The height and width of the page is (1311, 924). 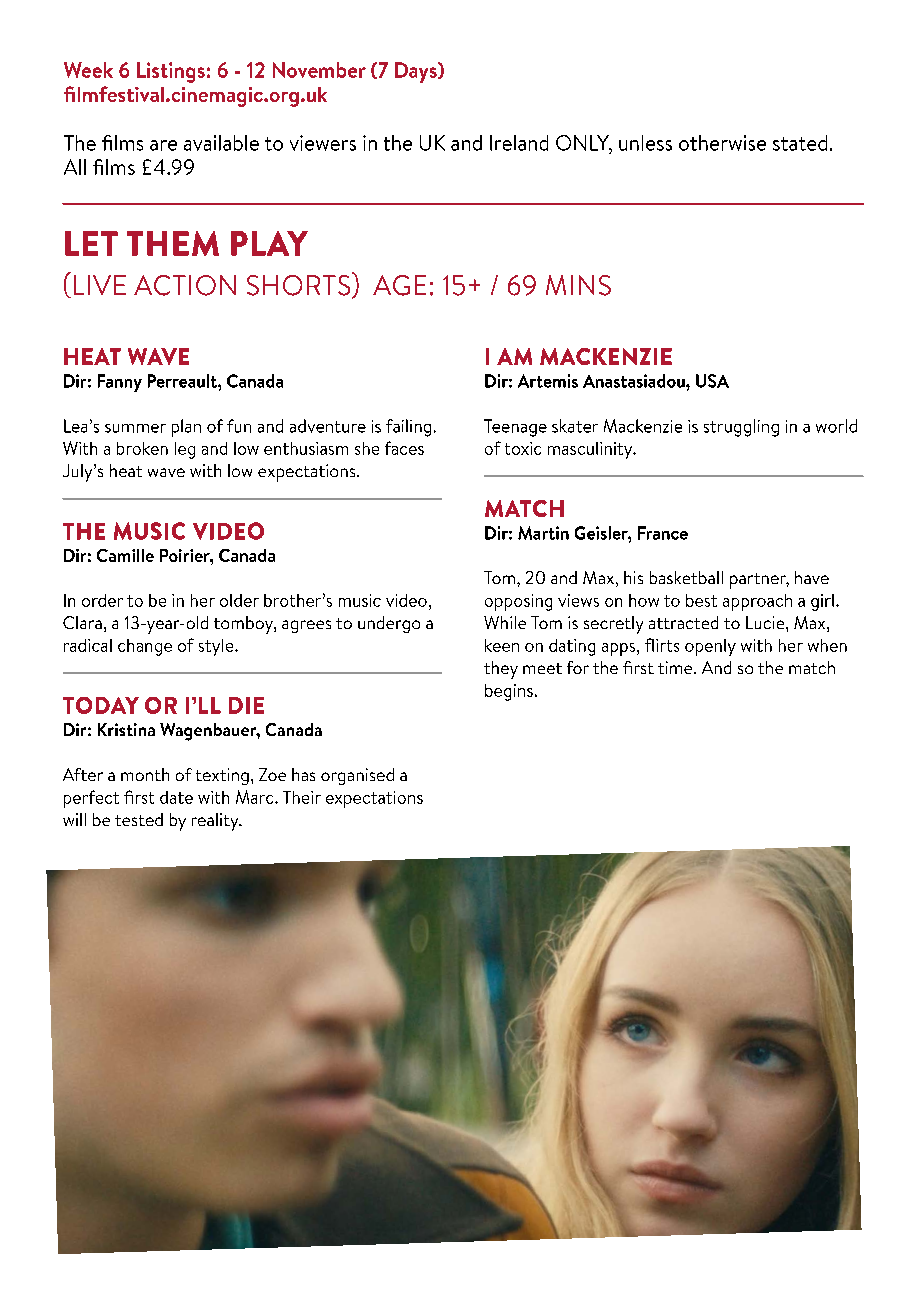 What do you see at coordinates (741, 428) in the page?
I see `struggling` at bounding box center [741, 428].
